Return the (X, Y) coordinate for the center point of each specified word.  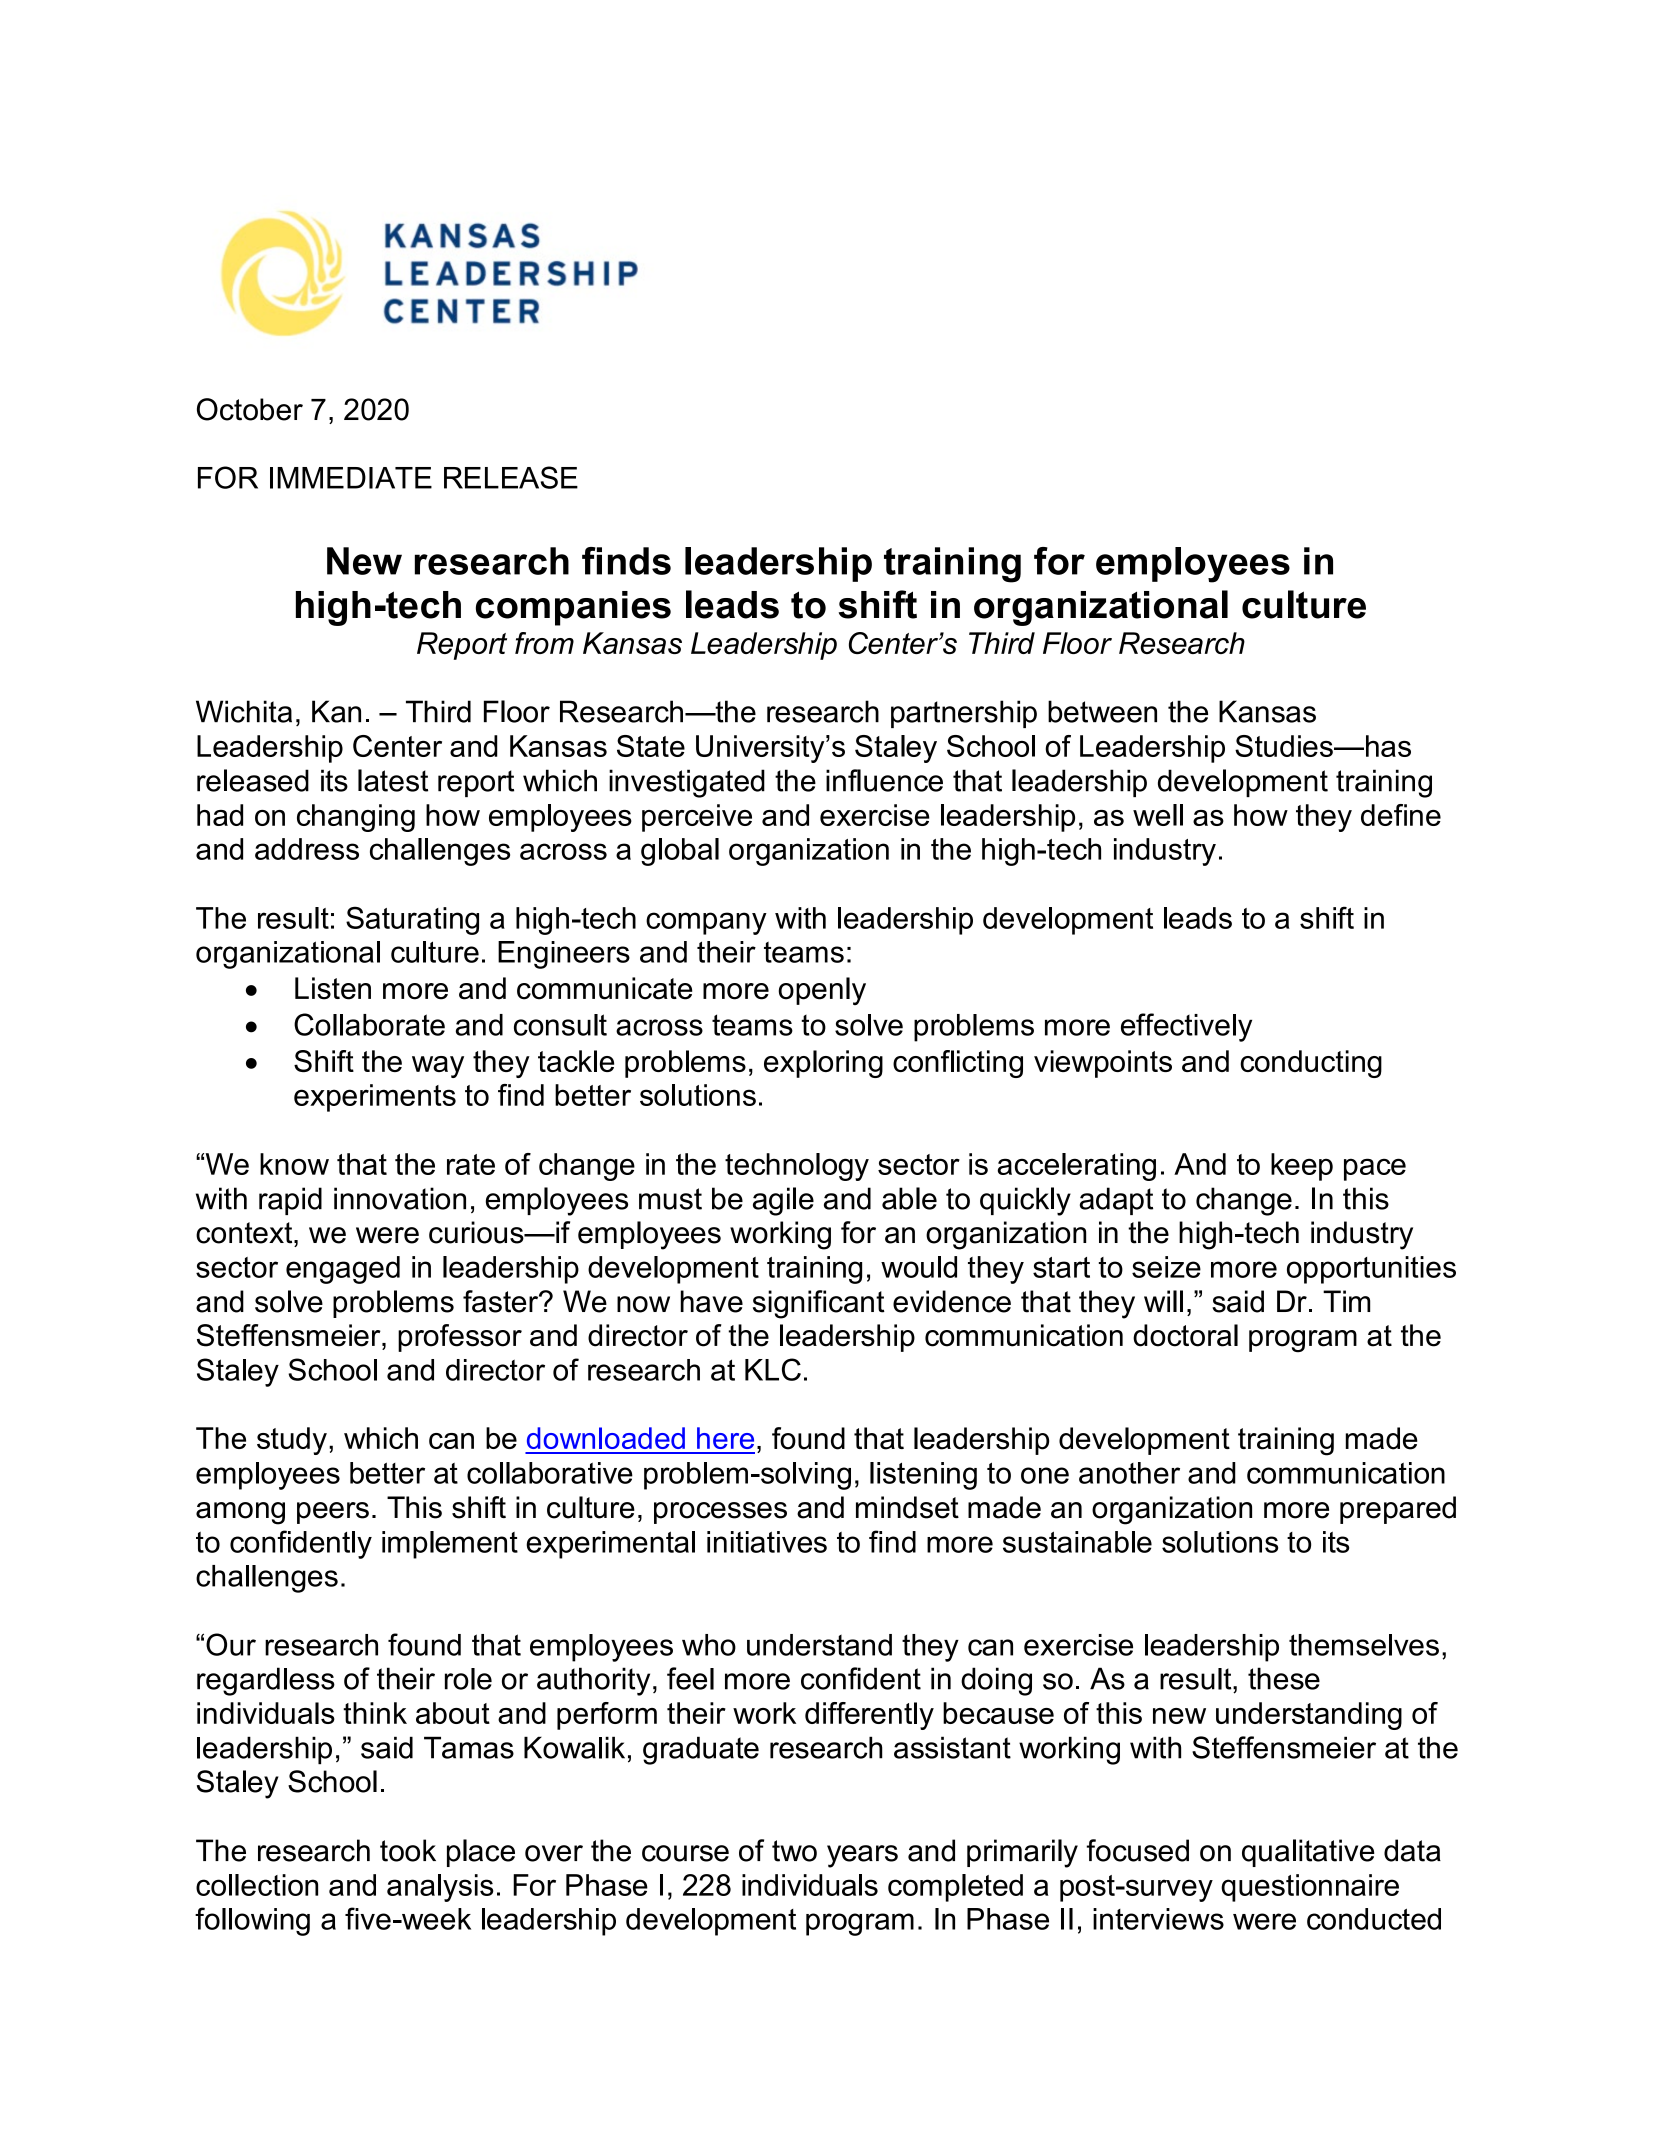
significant (819, 1304)
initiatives (767, 1542)
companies (573, 608)
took (408, 1850)
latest (393, 780)
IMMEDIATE (351, 478)
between (1102, 711)
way (438, 1067)
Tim (1346, 1301)
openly (822, 991)
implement (450, 1545)
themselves (1364, 1645)
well (1158, 815)
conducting (1311, 1064)
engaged (343, 1270)
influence (884, 780)
